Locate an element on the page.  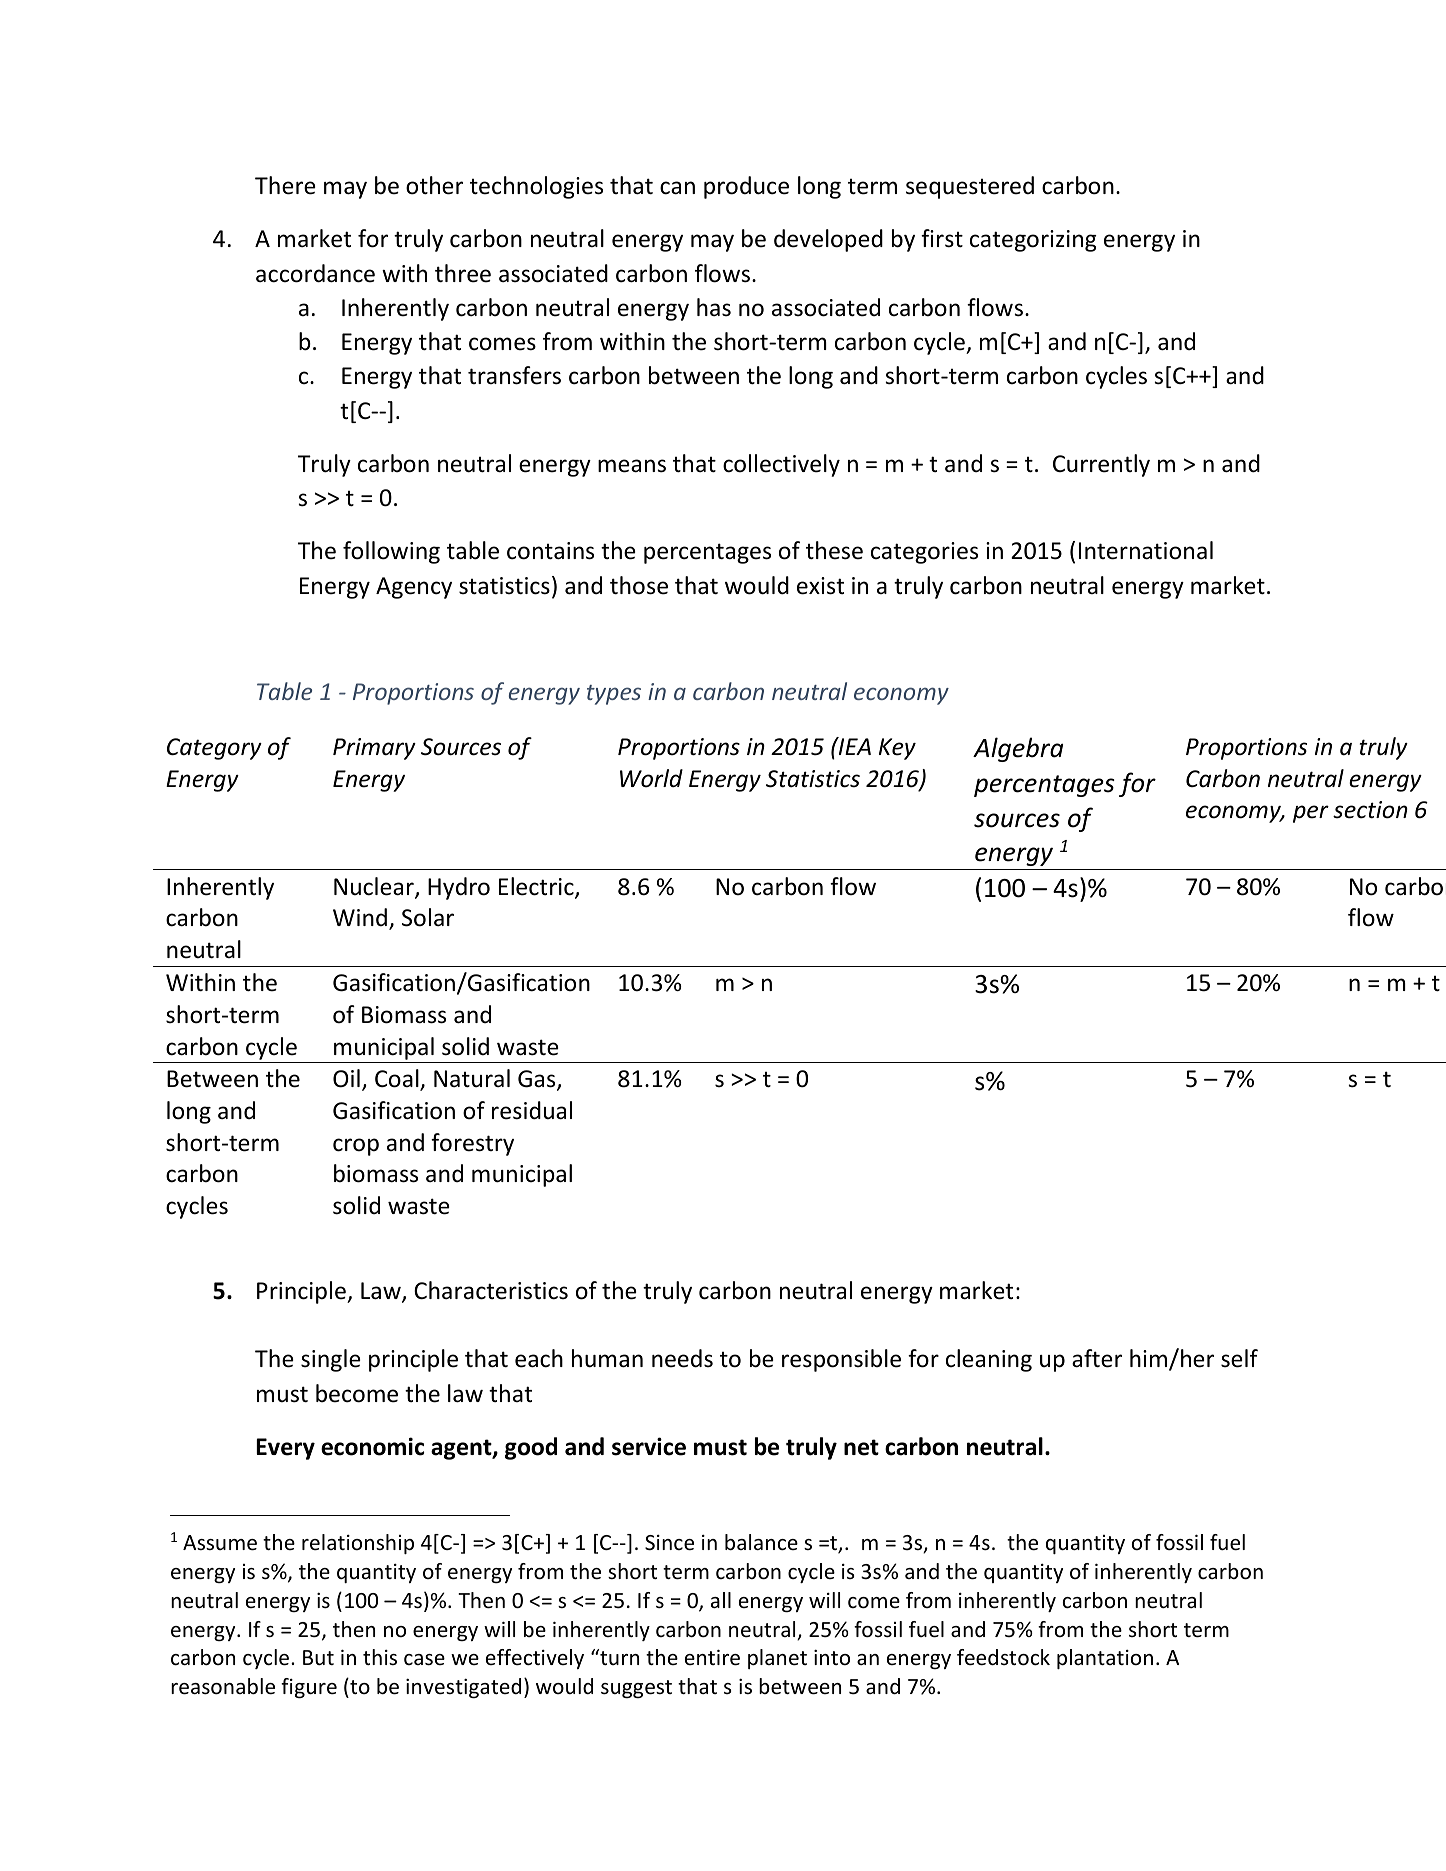
section is located at coordinates (1370, 810).
